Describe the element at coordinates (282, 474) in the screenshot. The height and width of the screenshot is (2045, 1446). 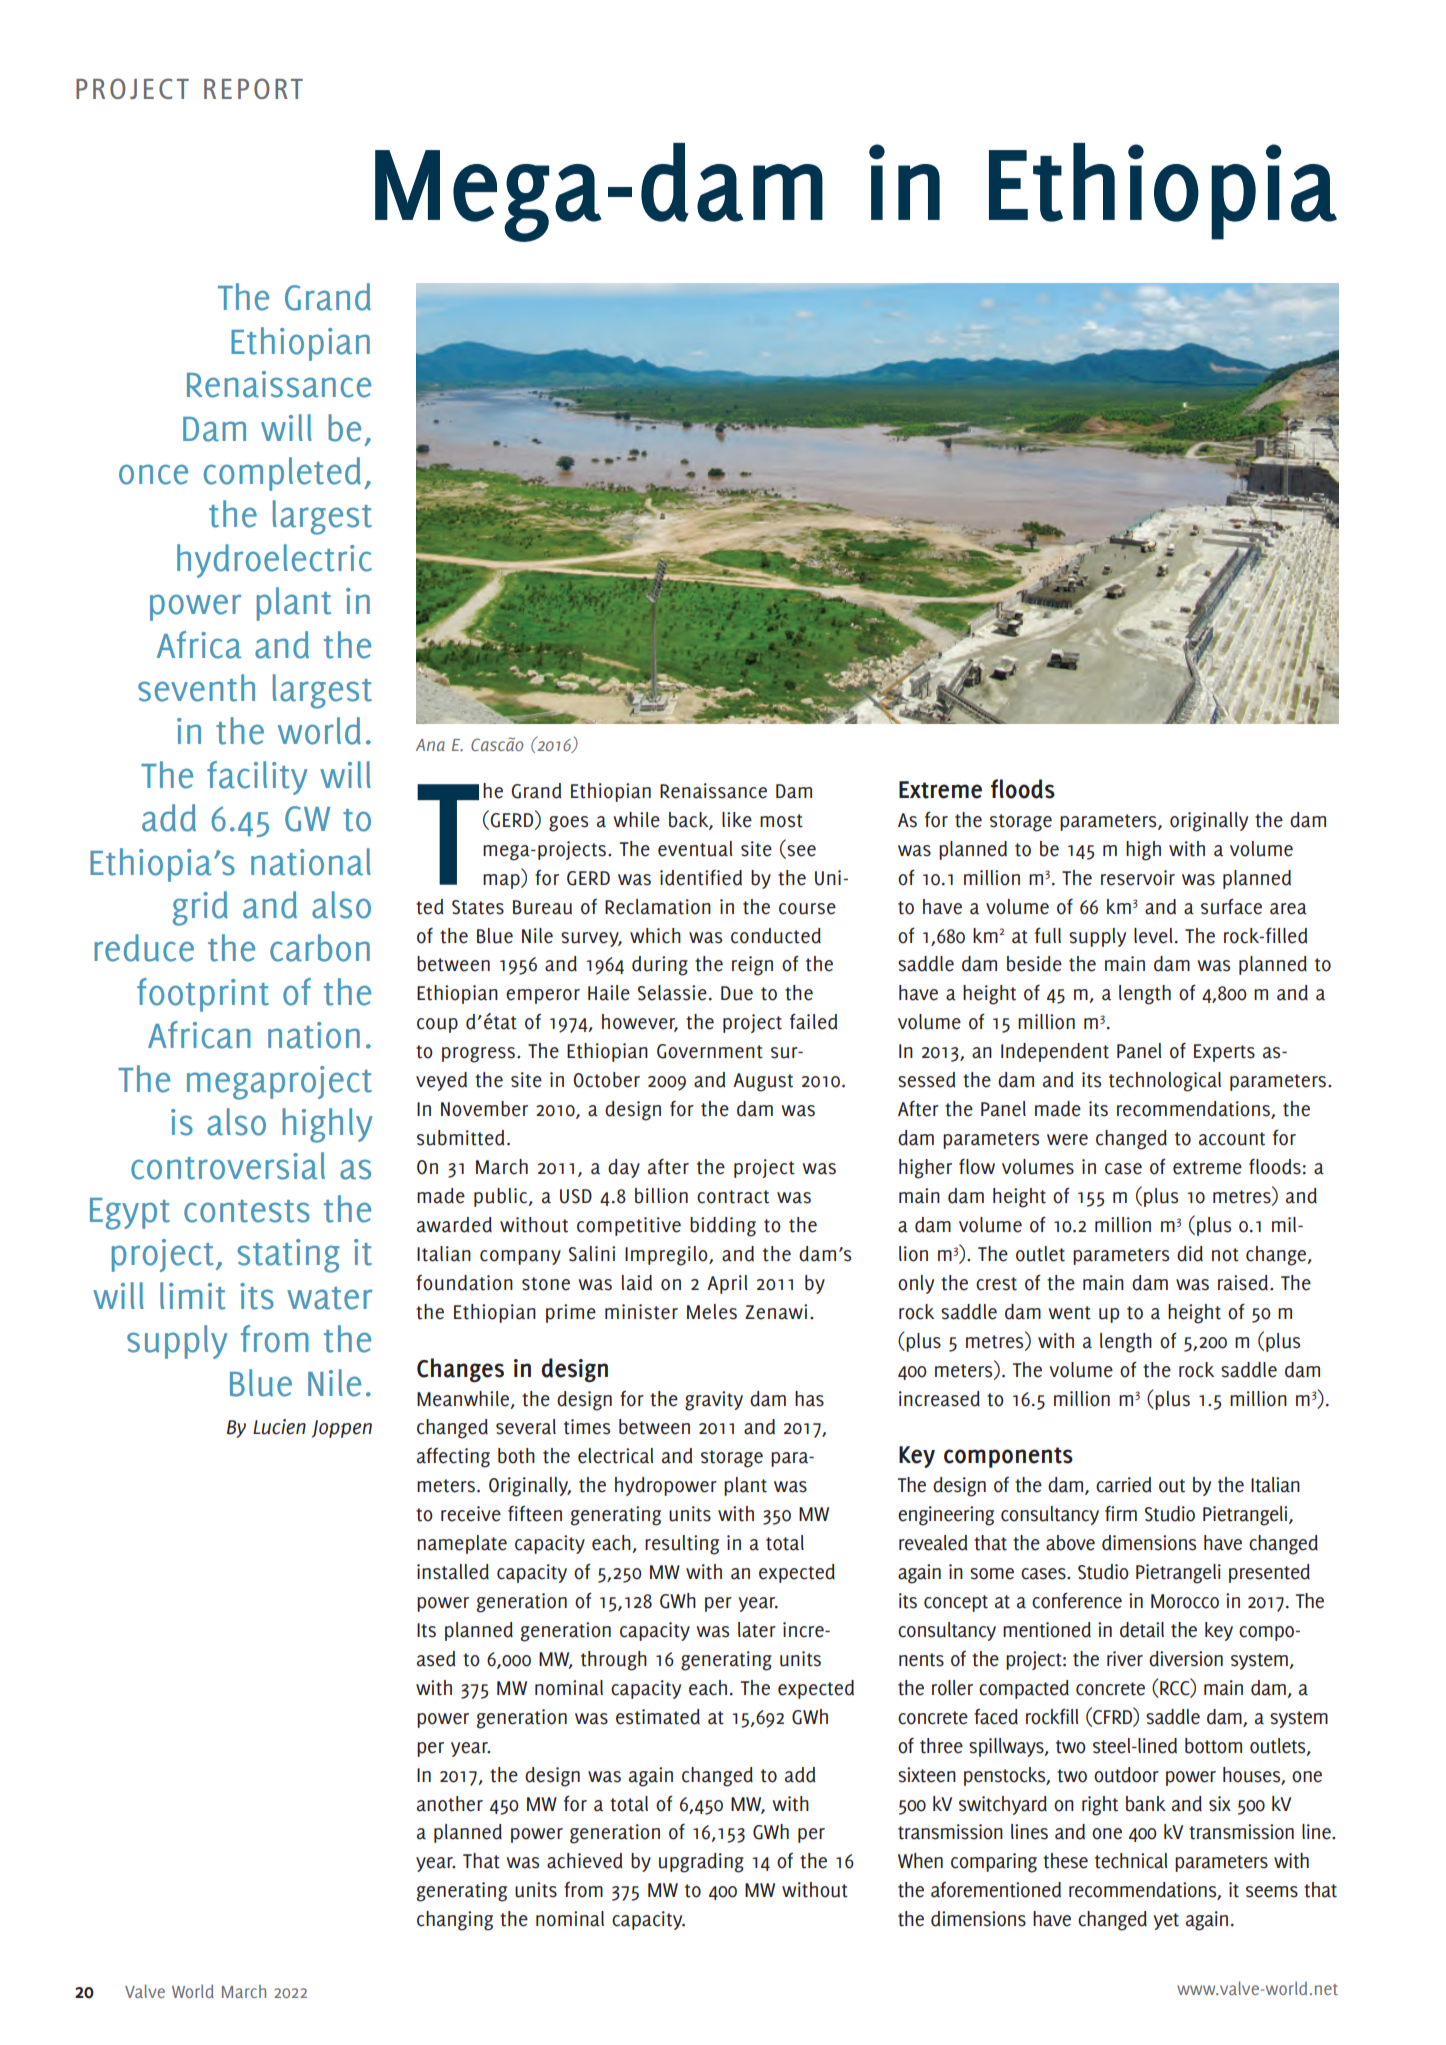
I see `completed` at that location.
